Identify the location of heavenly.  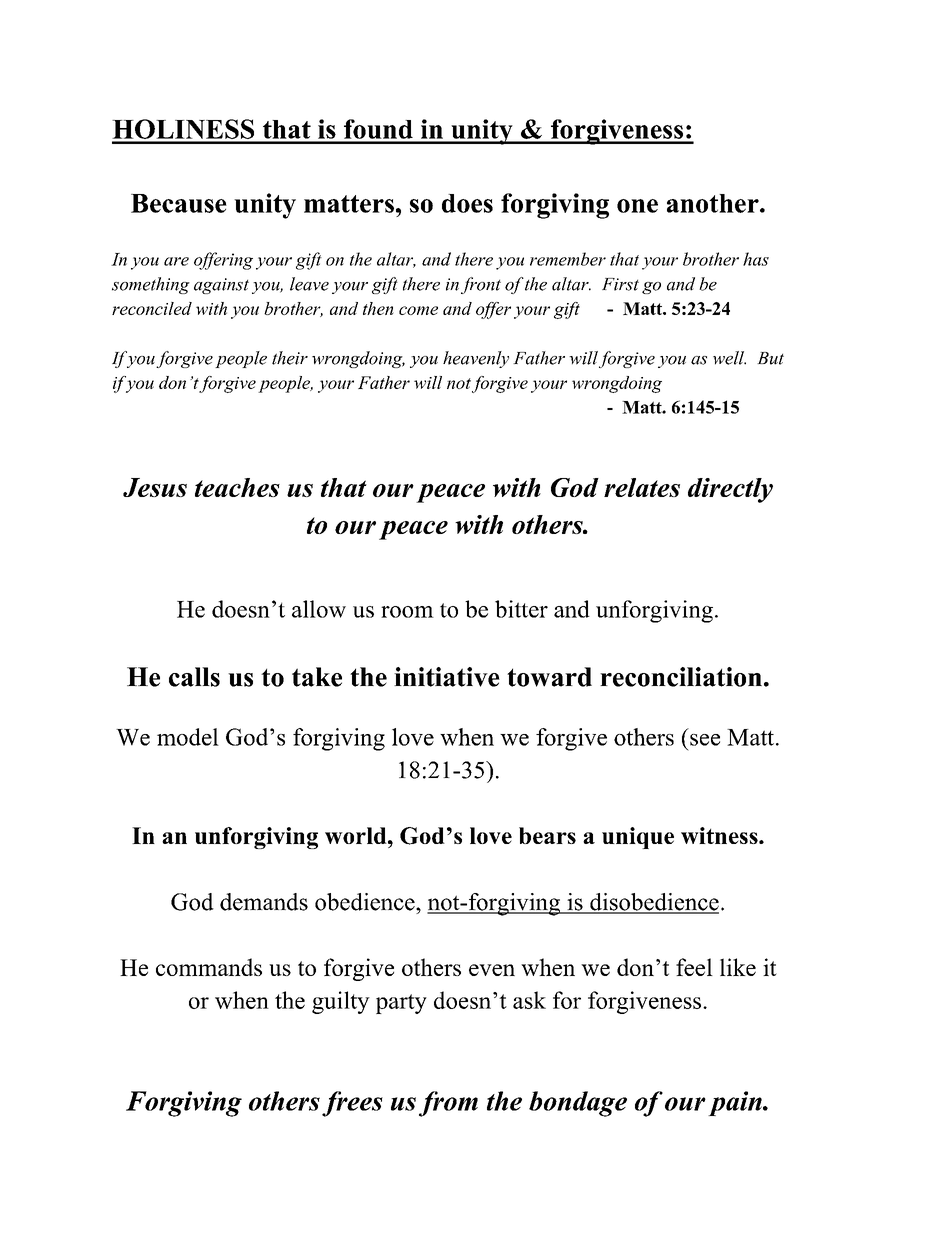
(476, 359).
